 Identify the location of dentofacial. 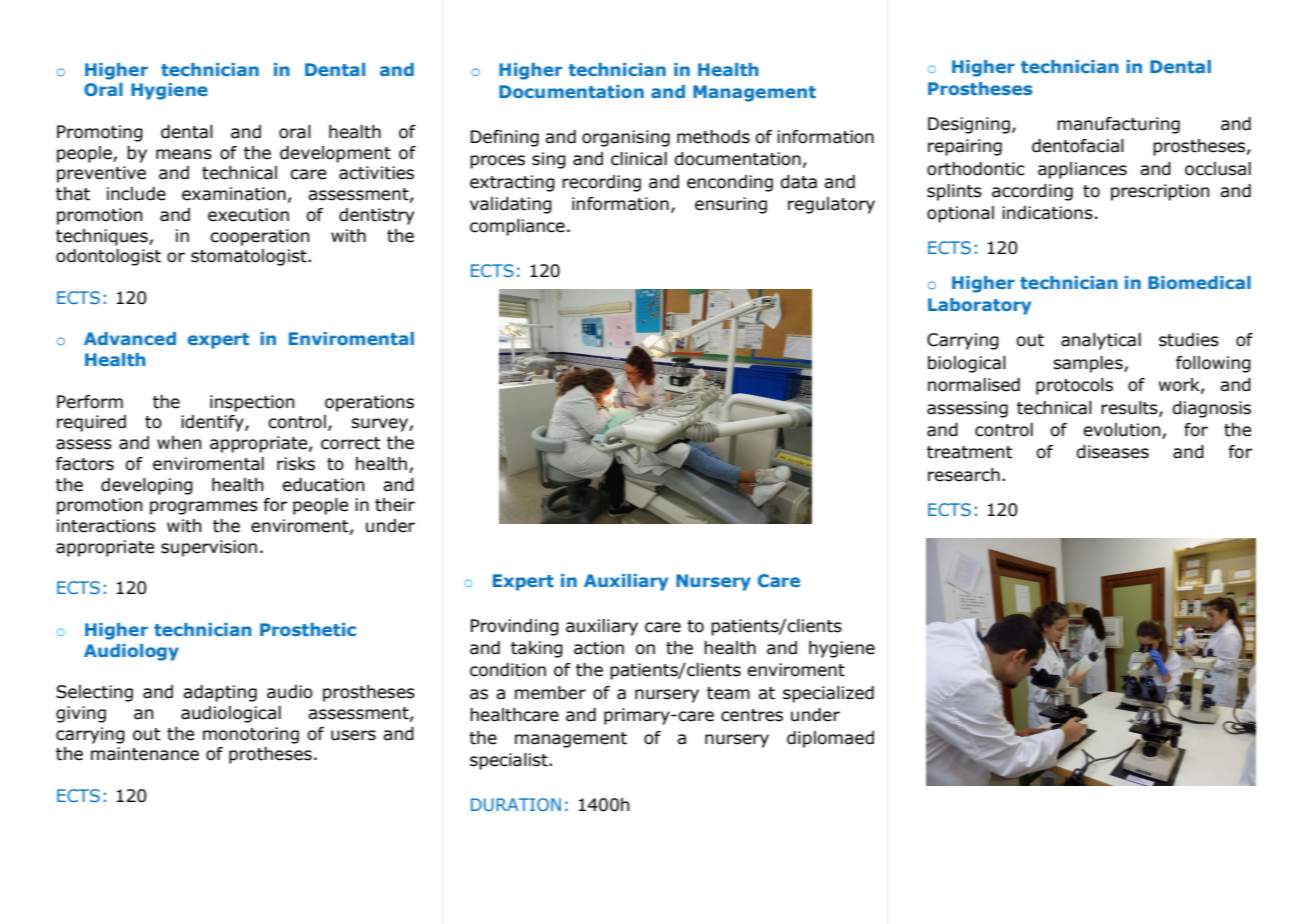
(1078, 146).
